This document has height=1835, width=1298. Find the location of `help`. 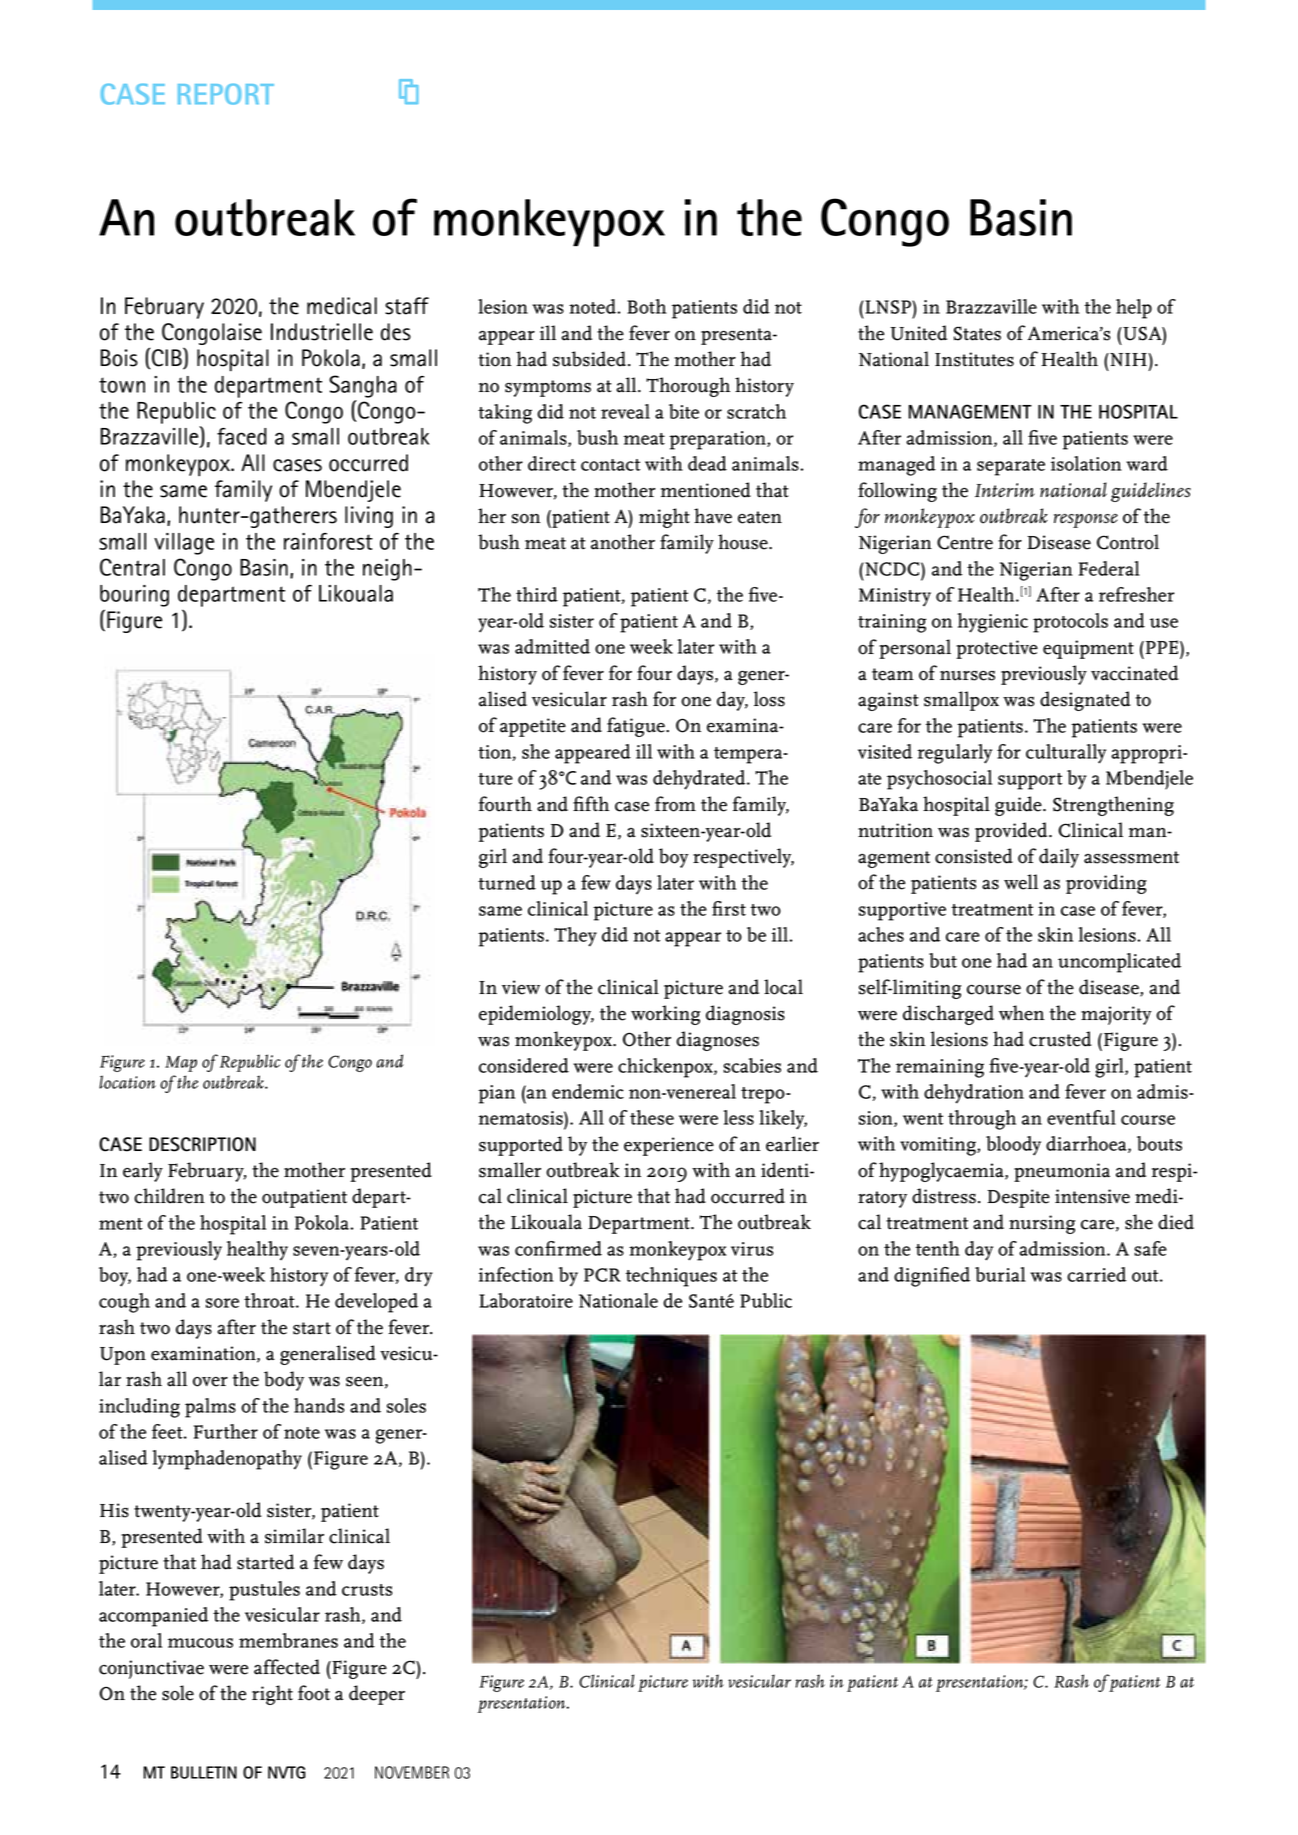

help is located at coordinates (1134, 309).
